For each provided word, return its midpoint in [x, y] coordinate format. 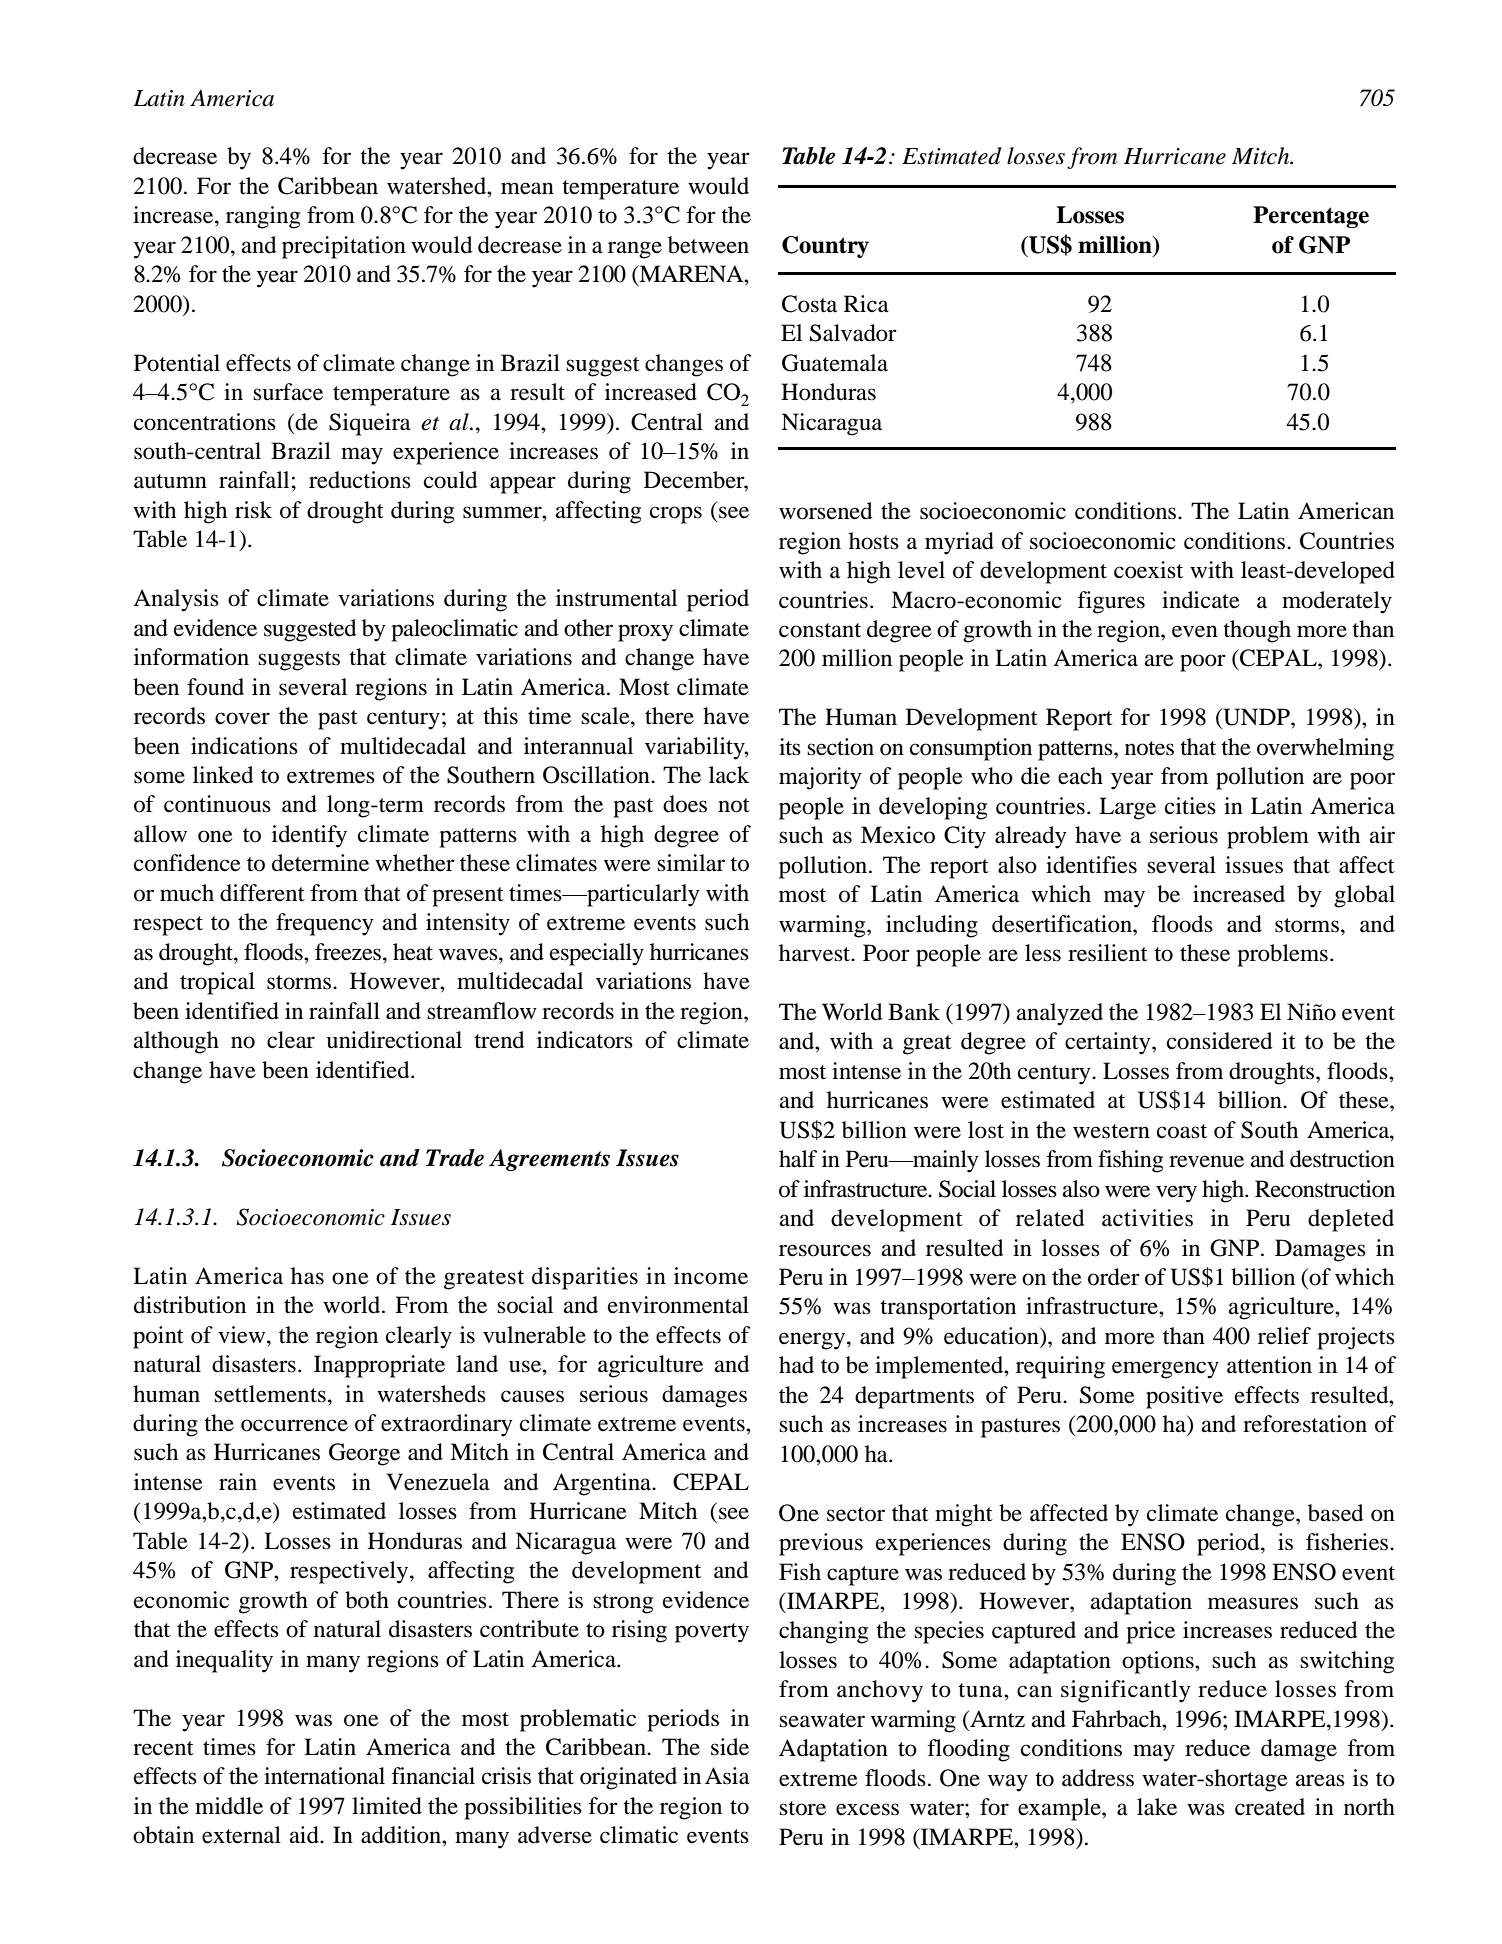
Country [825, 247]
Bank [914, 1012]
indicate [1201, 600]
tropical [217, 983]
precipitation [344, 247]
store [802, 1808]
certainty [1109, 1043]
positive [1184, 1397]
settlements [270, 1394]
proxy [645, 633]
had [796, 1365]
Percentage [1311, 217]
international [324, 1776]
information [191, 657]
